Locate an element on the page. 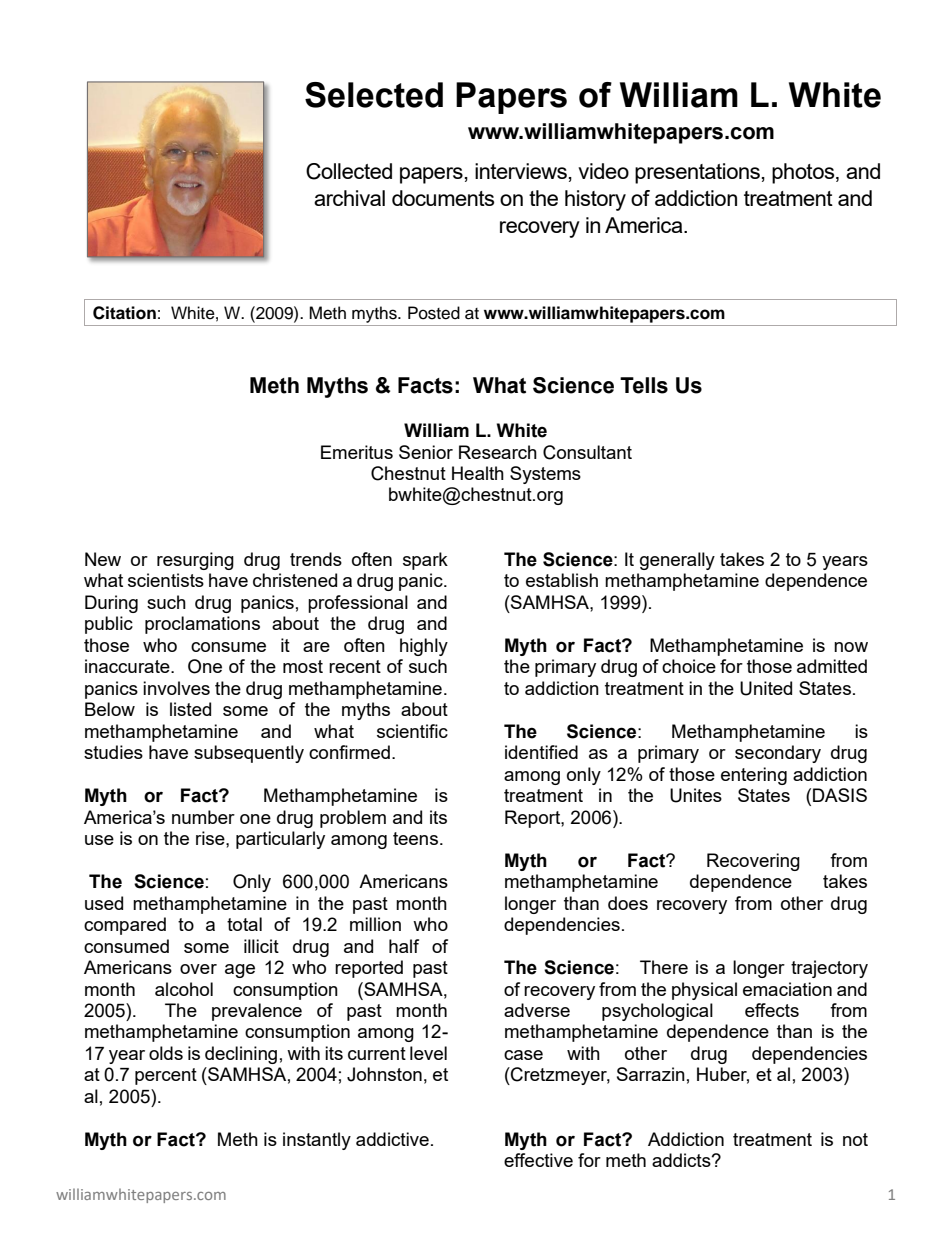  teens is located at coordinates (417, 838).
